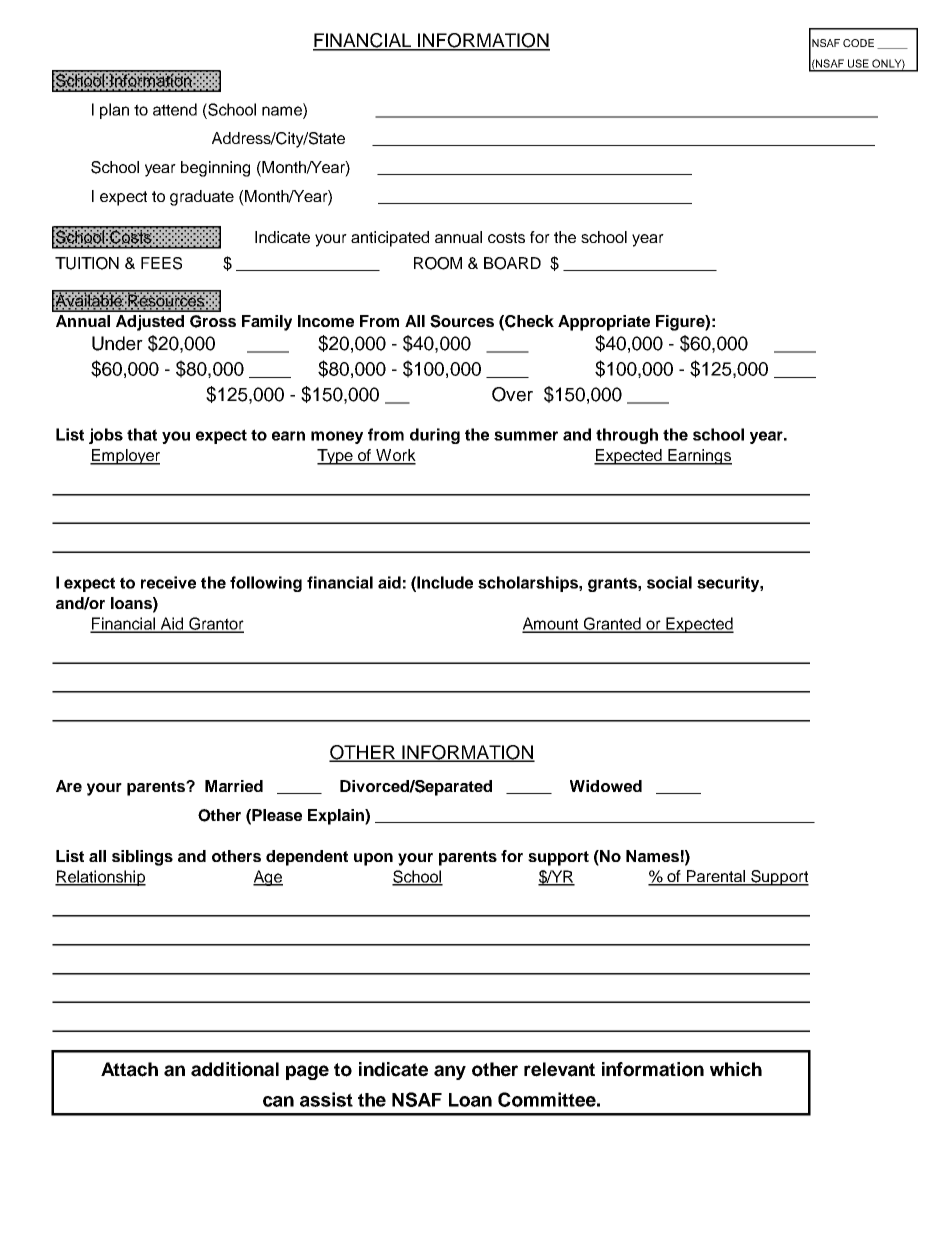 The height and width of the screenshot is (1233, 952). What do you see at coordinates (390, 239) in the screenshot?
I see `anticipated` at bounding box center [390, 239].
